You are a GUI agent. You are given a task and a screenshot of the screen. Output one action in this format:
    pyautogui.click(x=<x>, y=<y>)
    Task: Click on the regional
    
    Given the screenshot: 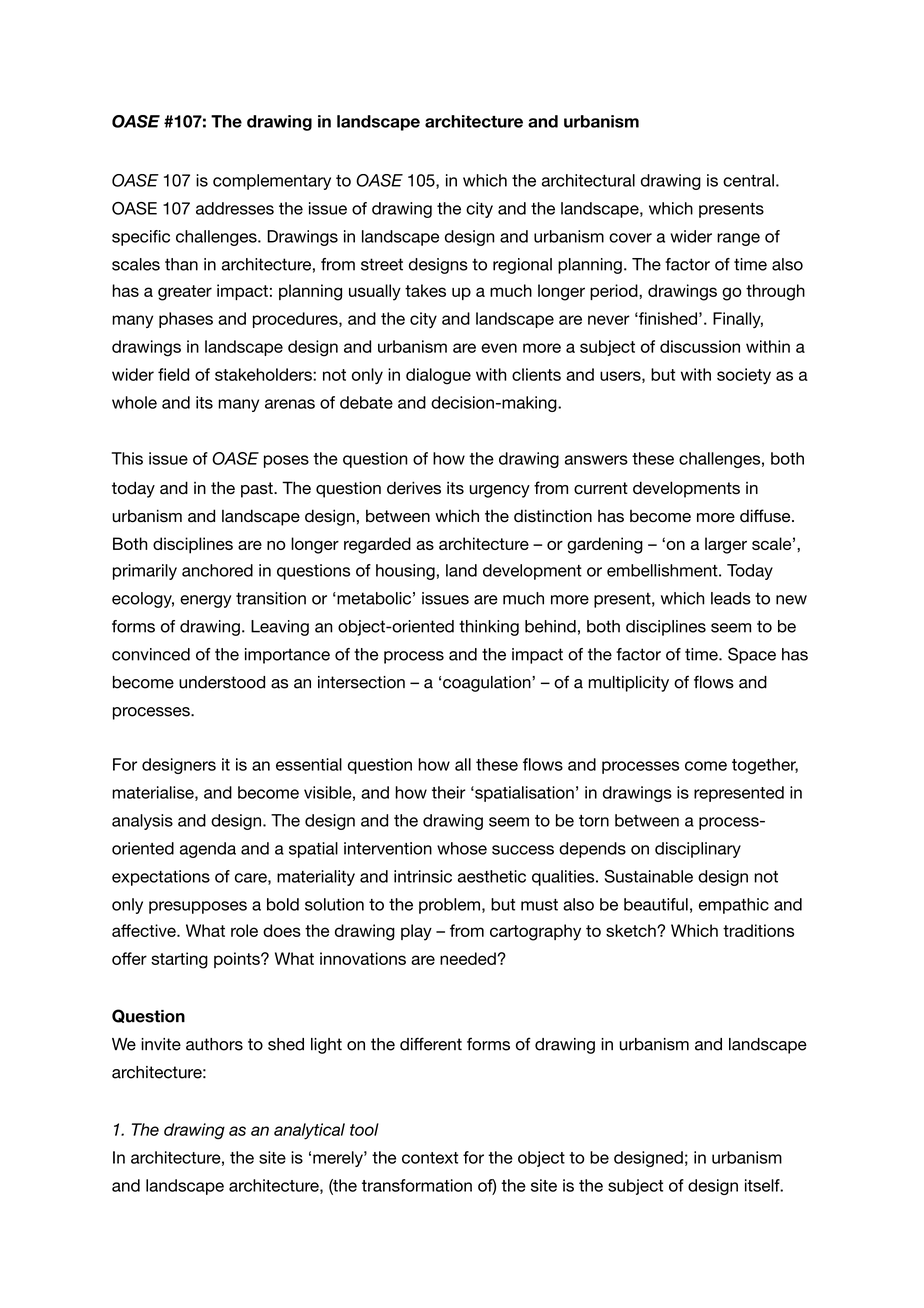 What is the action you would take?
    pyautogui.click(x=522, y=266)
